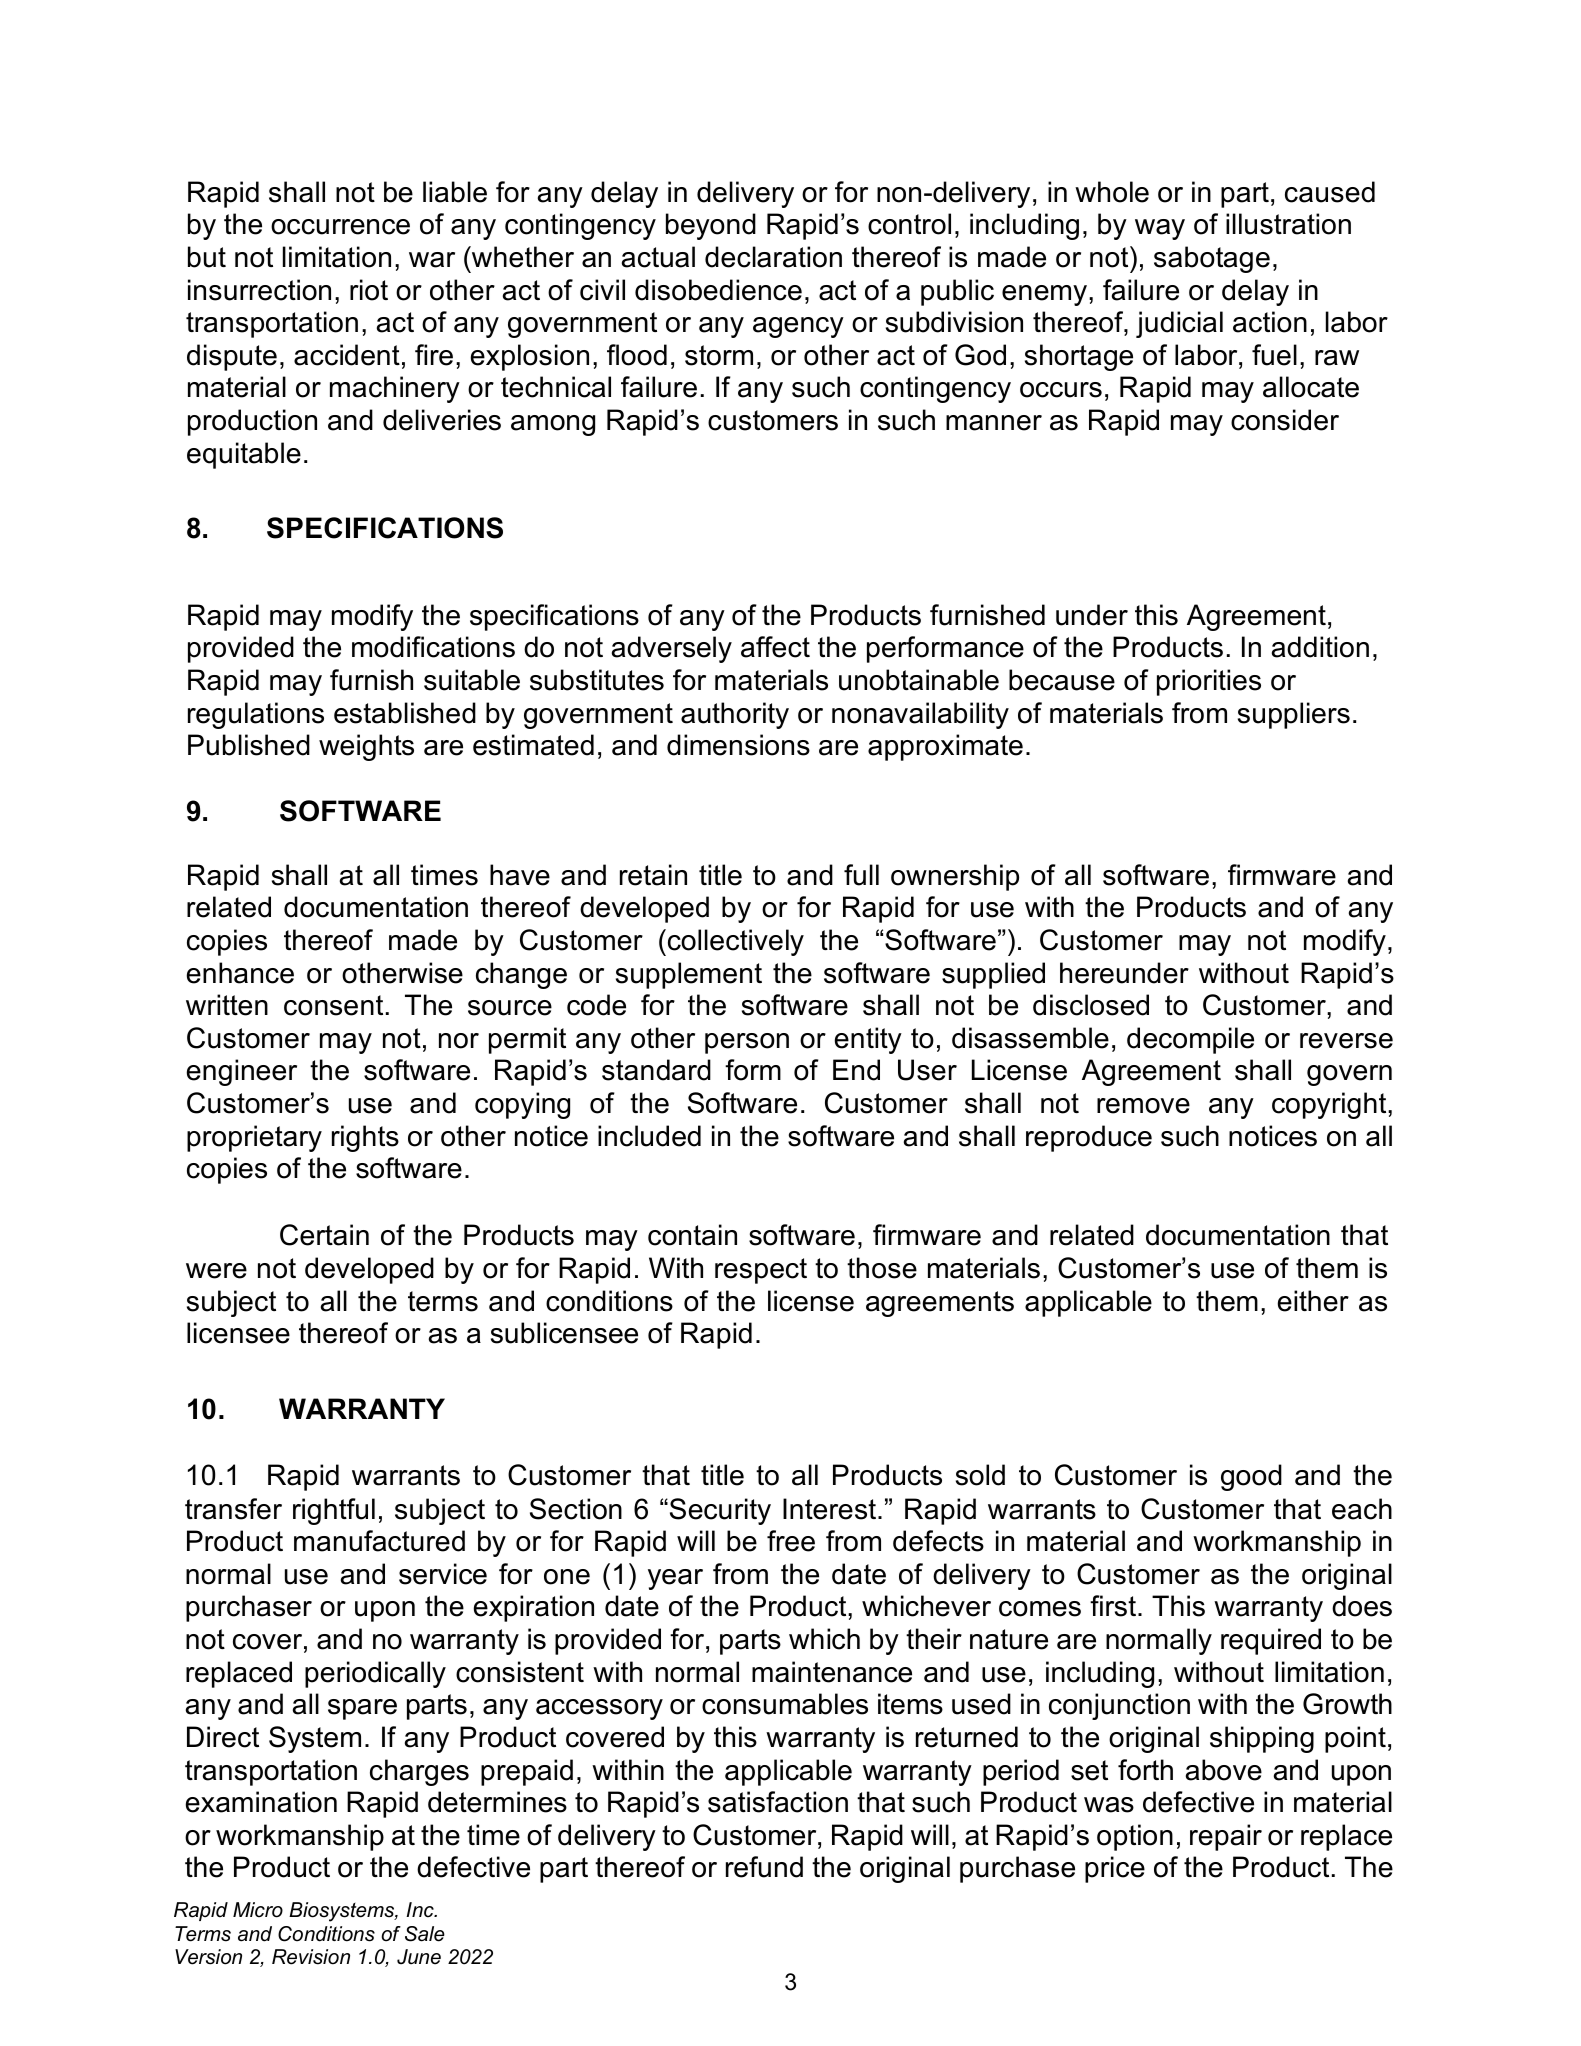 This screenshot has width=1581, height=2046. What do you see at coordinates (831, 1509) in the screenshot?
I see `Interest` at bounding box center [831, 1509].
